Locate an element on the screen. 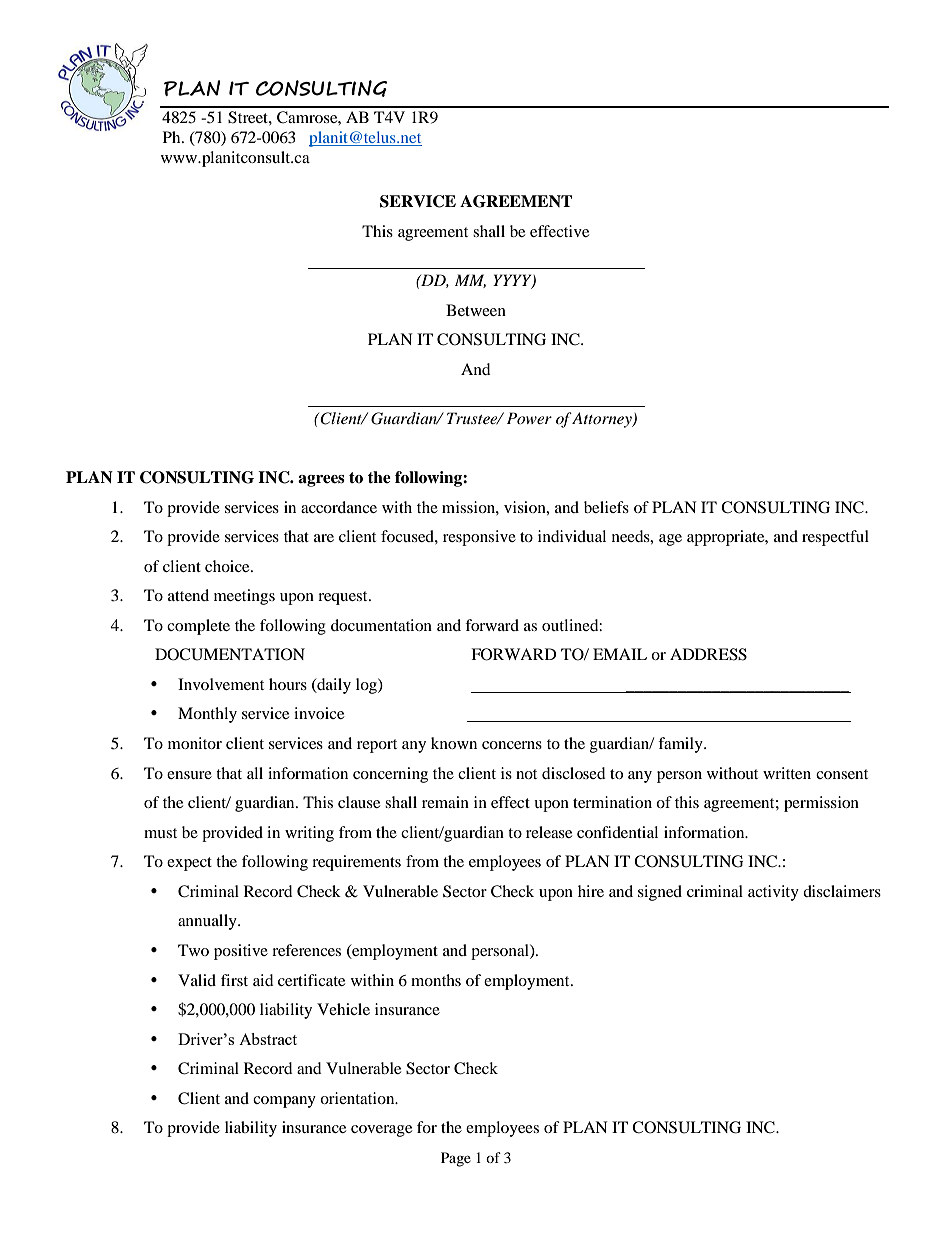 This screenshot has width=952, height=1233. Power is located at coordinates (529, 418).
